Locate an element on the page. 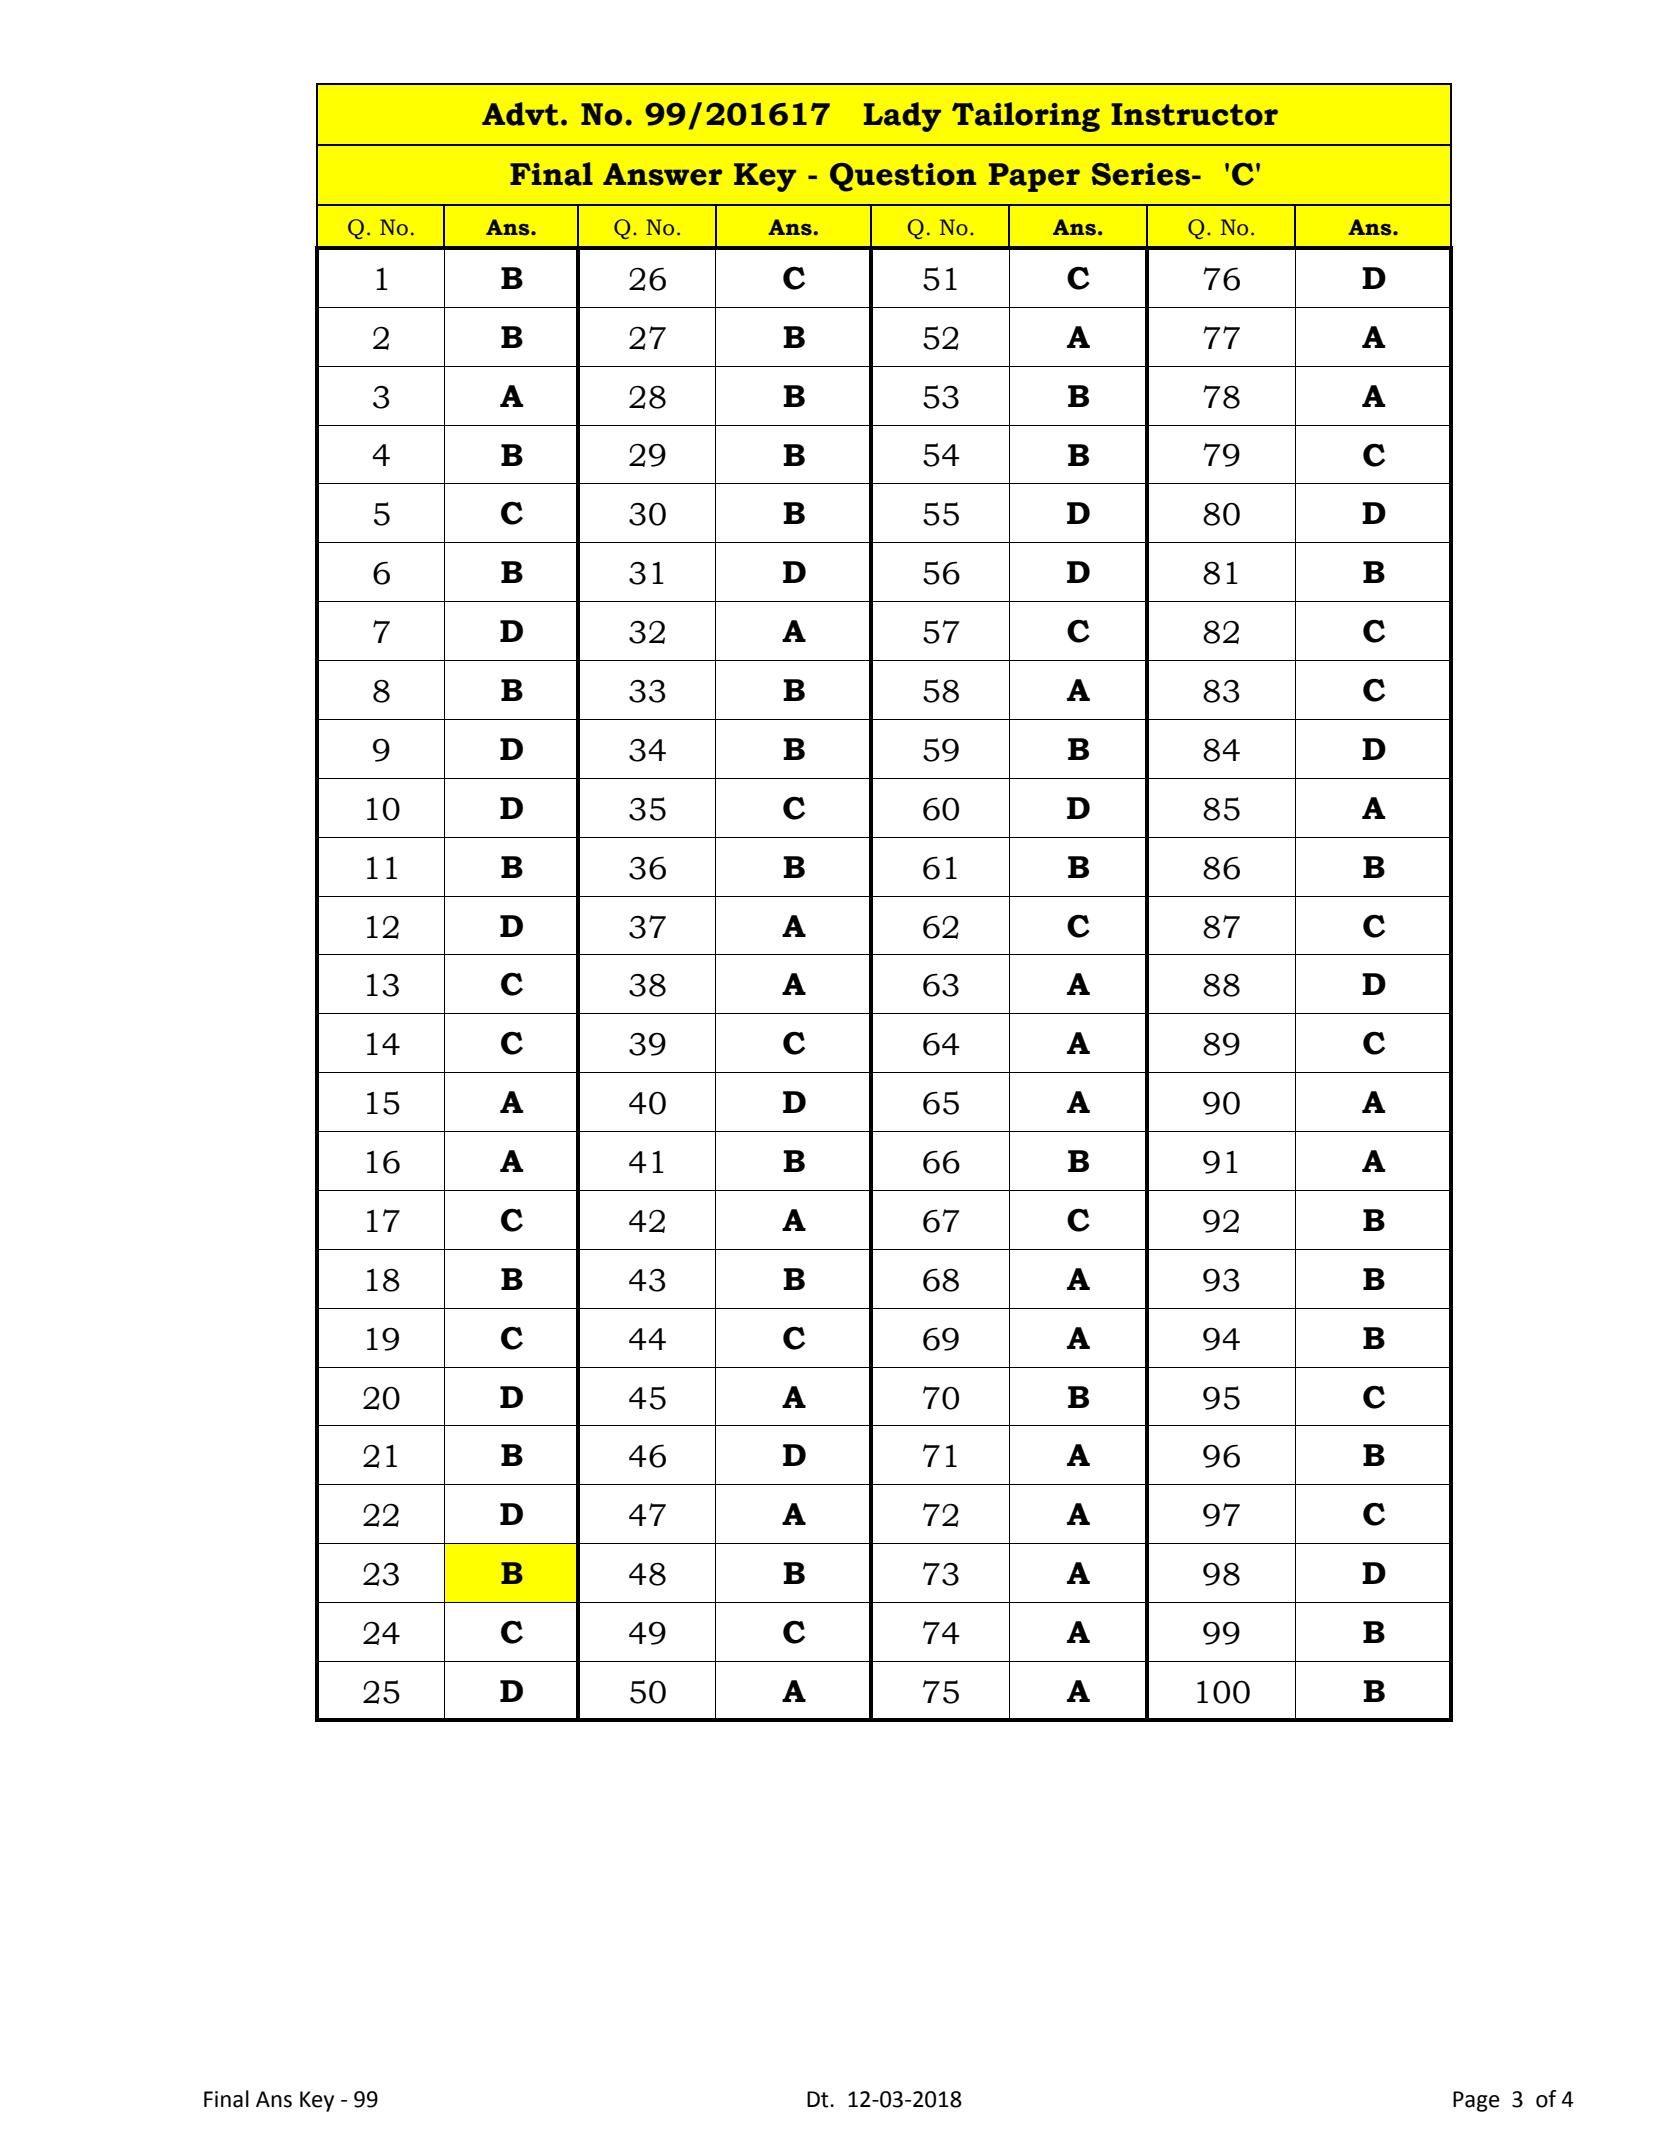 The image size is (1659, 2147). Tailoring is located at coordinates (1026, 117).
